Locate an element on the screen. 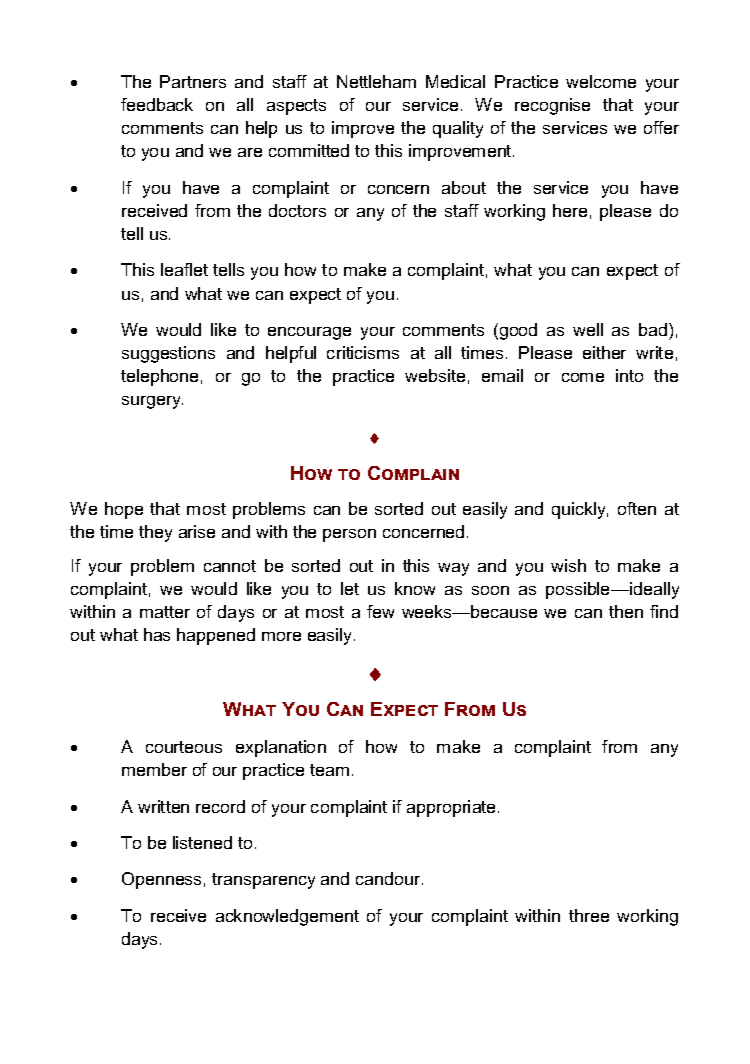  person is located at coordinates (349, 535).
